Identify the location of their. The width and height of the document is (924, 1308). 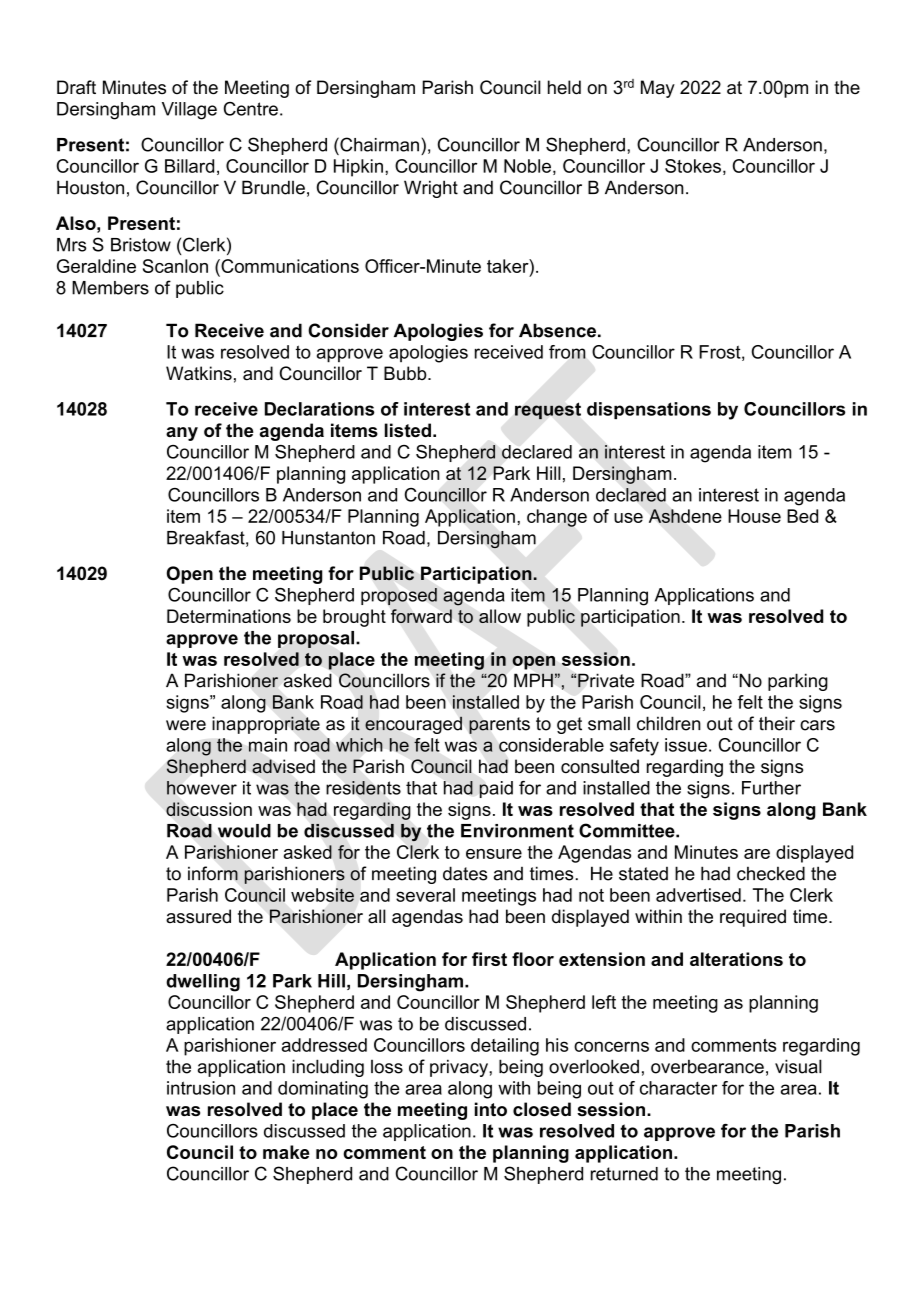
(777, 723).
